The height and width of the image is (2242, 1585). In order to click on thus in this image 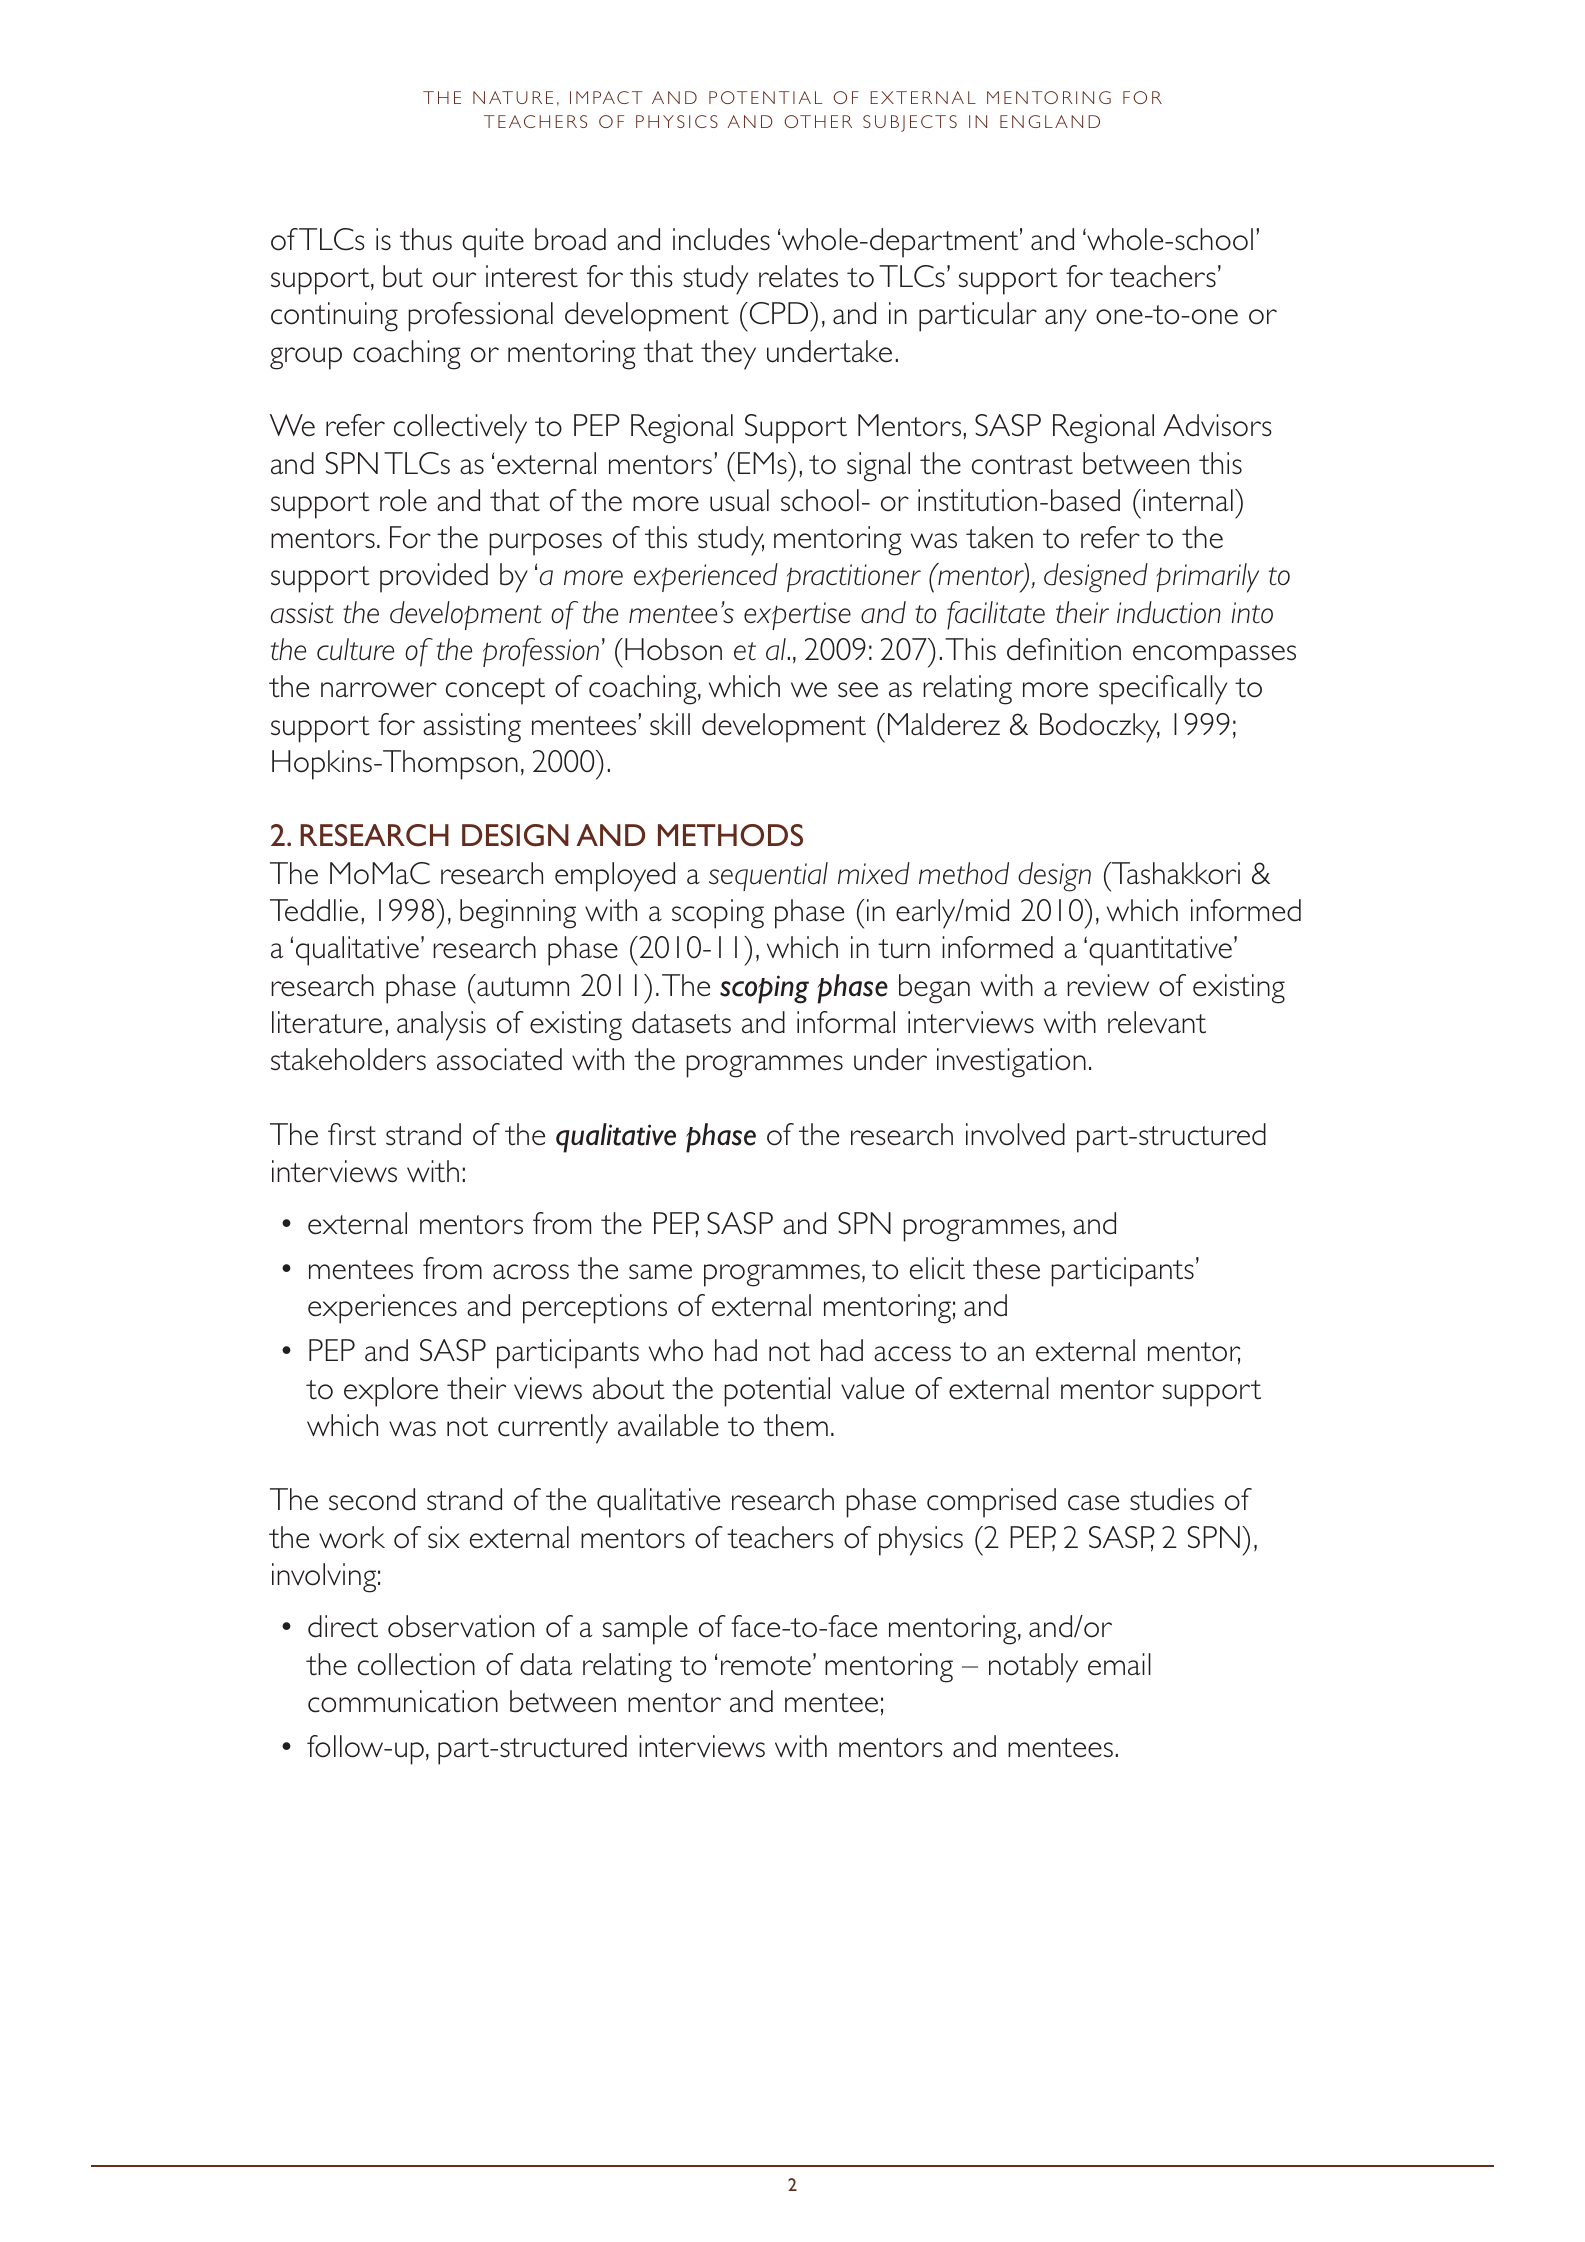, I will do `click(426, 239)`.
